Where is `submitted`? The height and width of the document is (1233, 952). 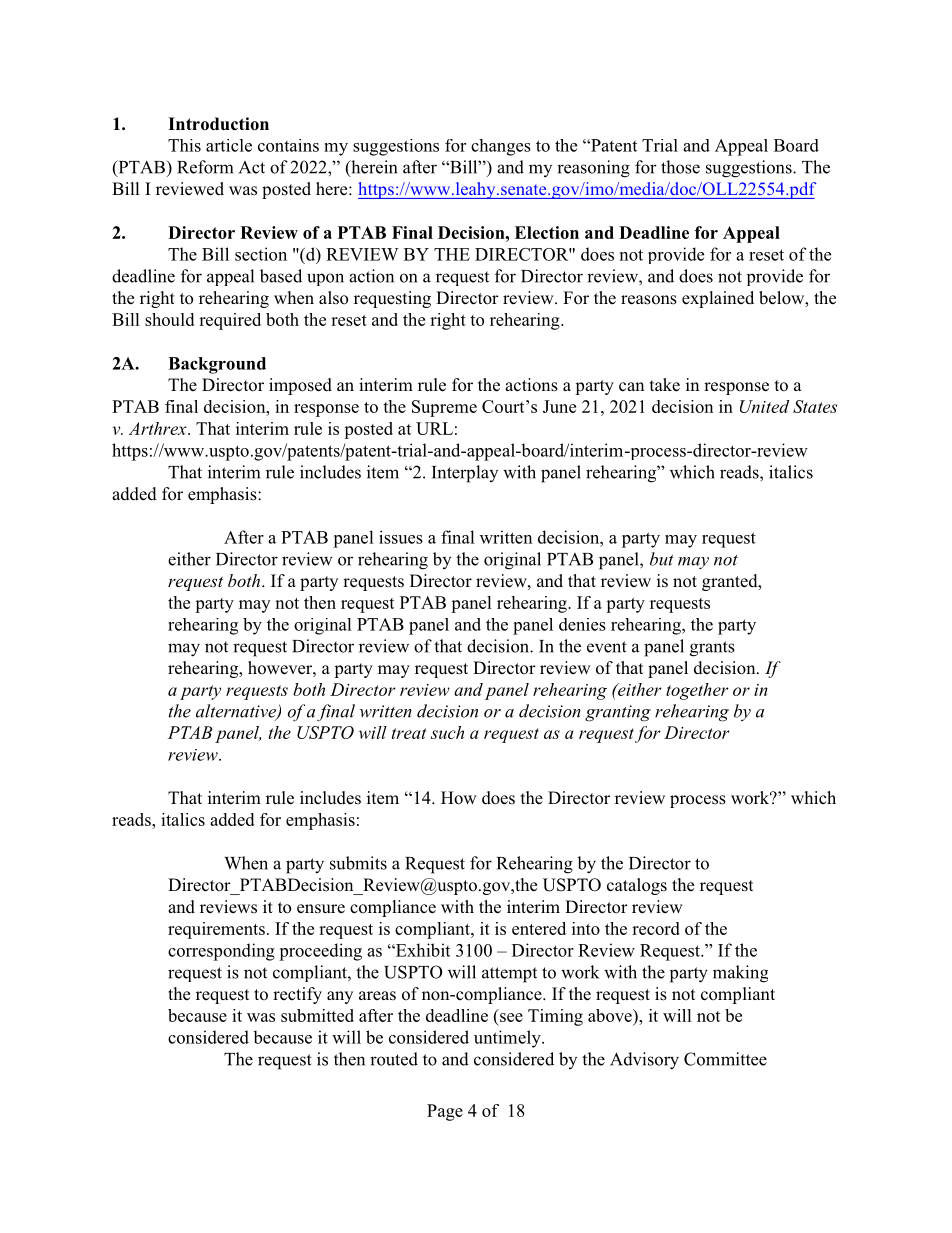
submitted is located at coordinates (317, 1015).
